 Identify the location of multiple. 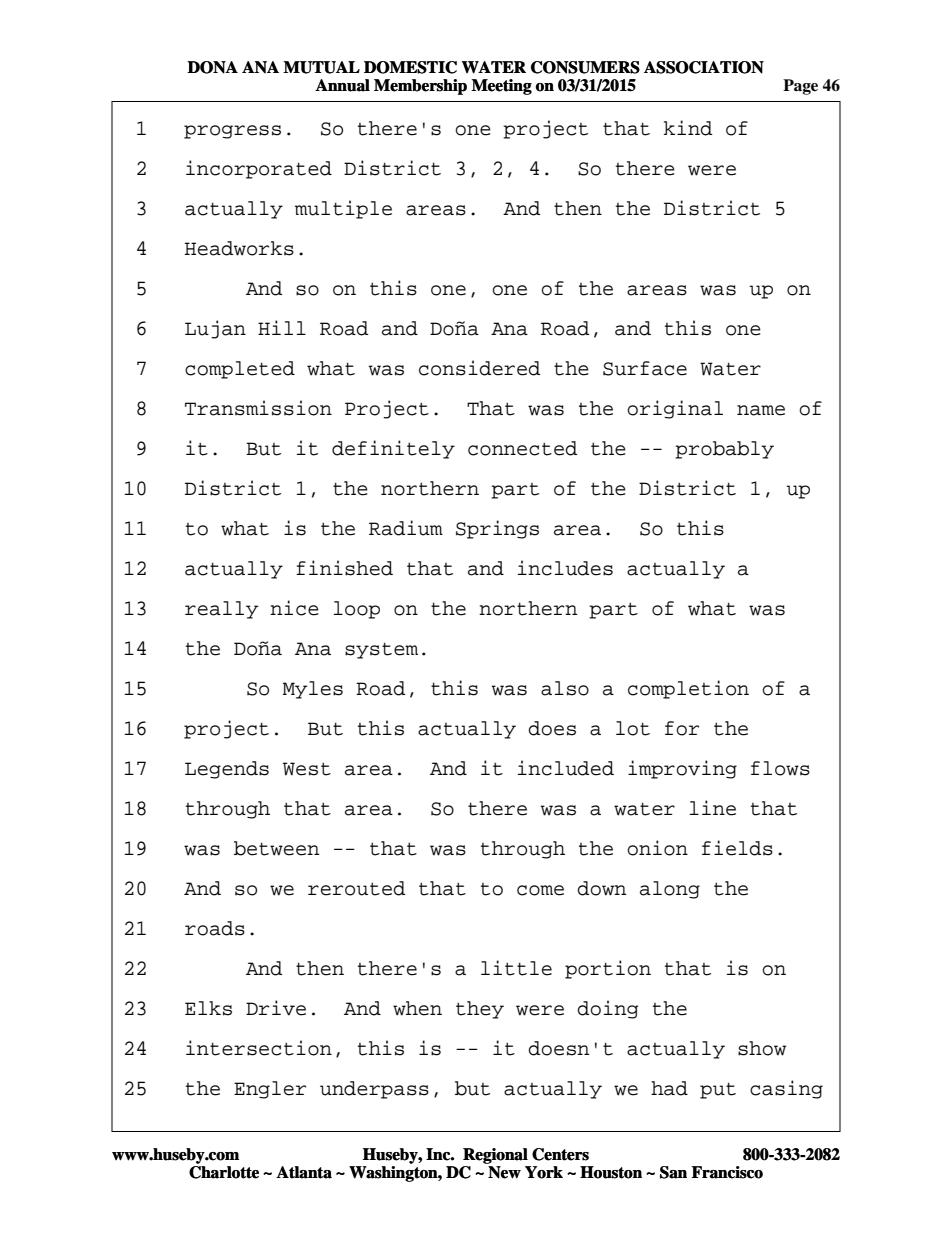
(343, 209).
